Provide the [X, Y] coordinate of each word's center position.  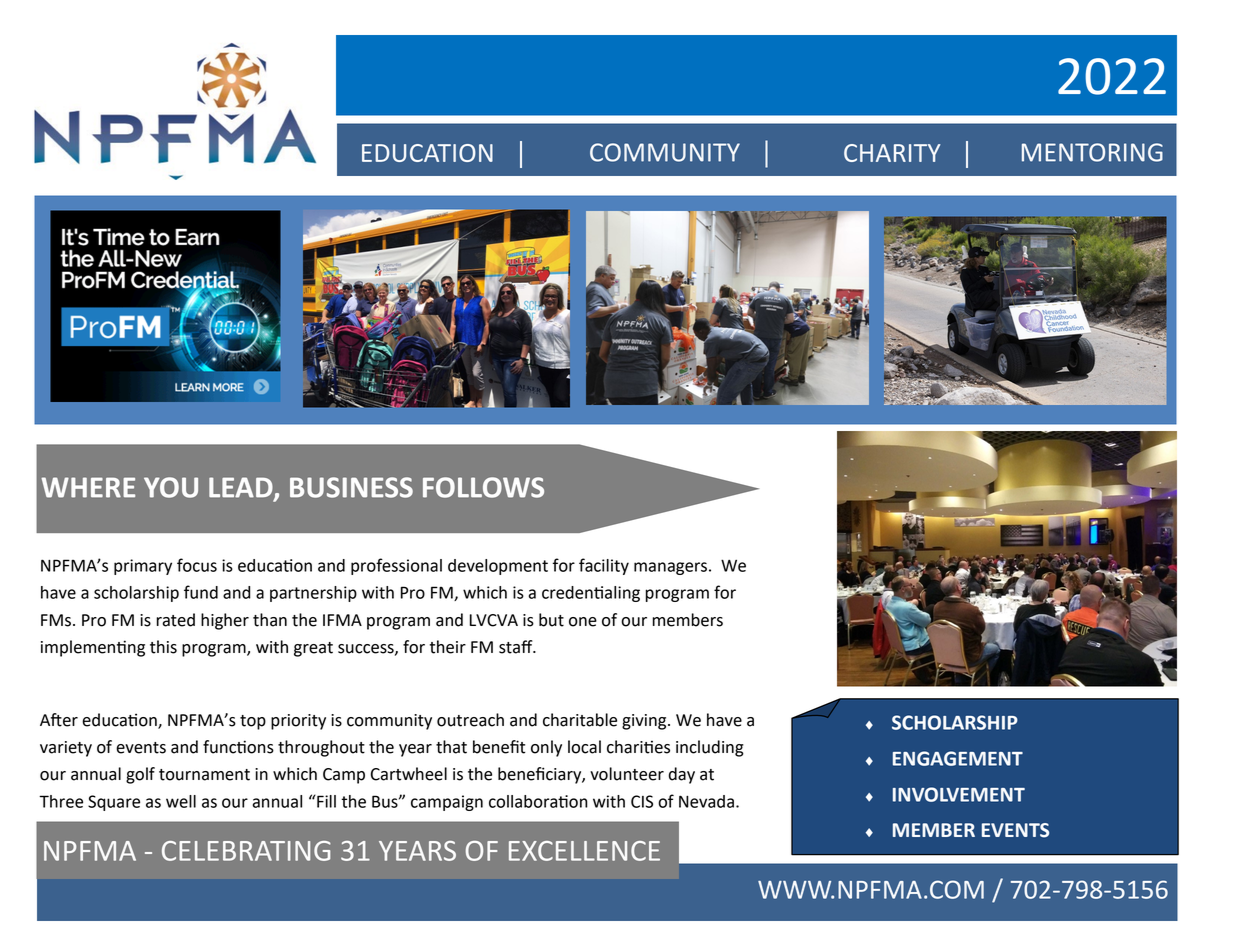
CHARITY [892, 153]
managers [670, 568]
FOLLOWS [483, 487]
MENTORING [1092, 152]
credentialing [591, 594]
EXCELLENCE [584, 851]
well [181, 801]
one [583, 622]
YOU [171, 487]
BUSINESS [351, 487]
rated [175, 620]
